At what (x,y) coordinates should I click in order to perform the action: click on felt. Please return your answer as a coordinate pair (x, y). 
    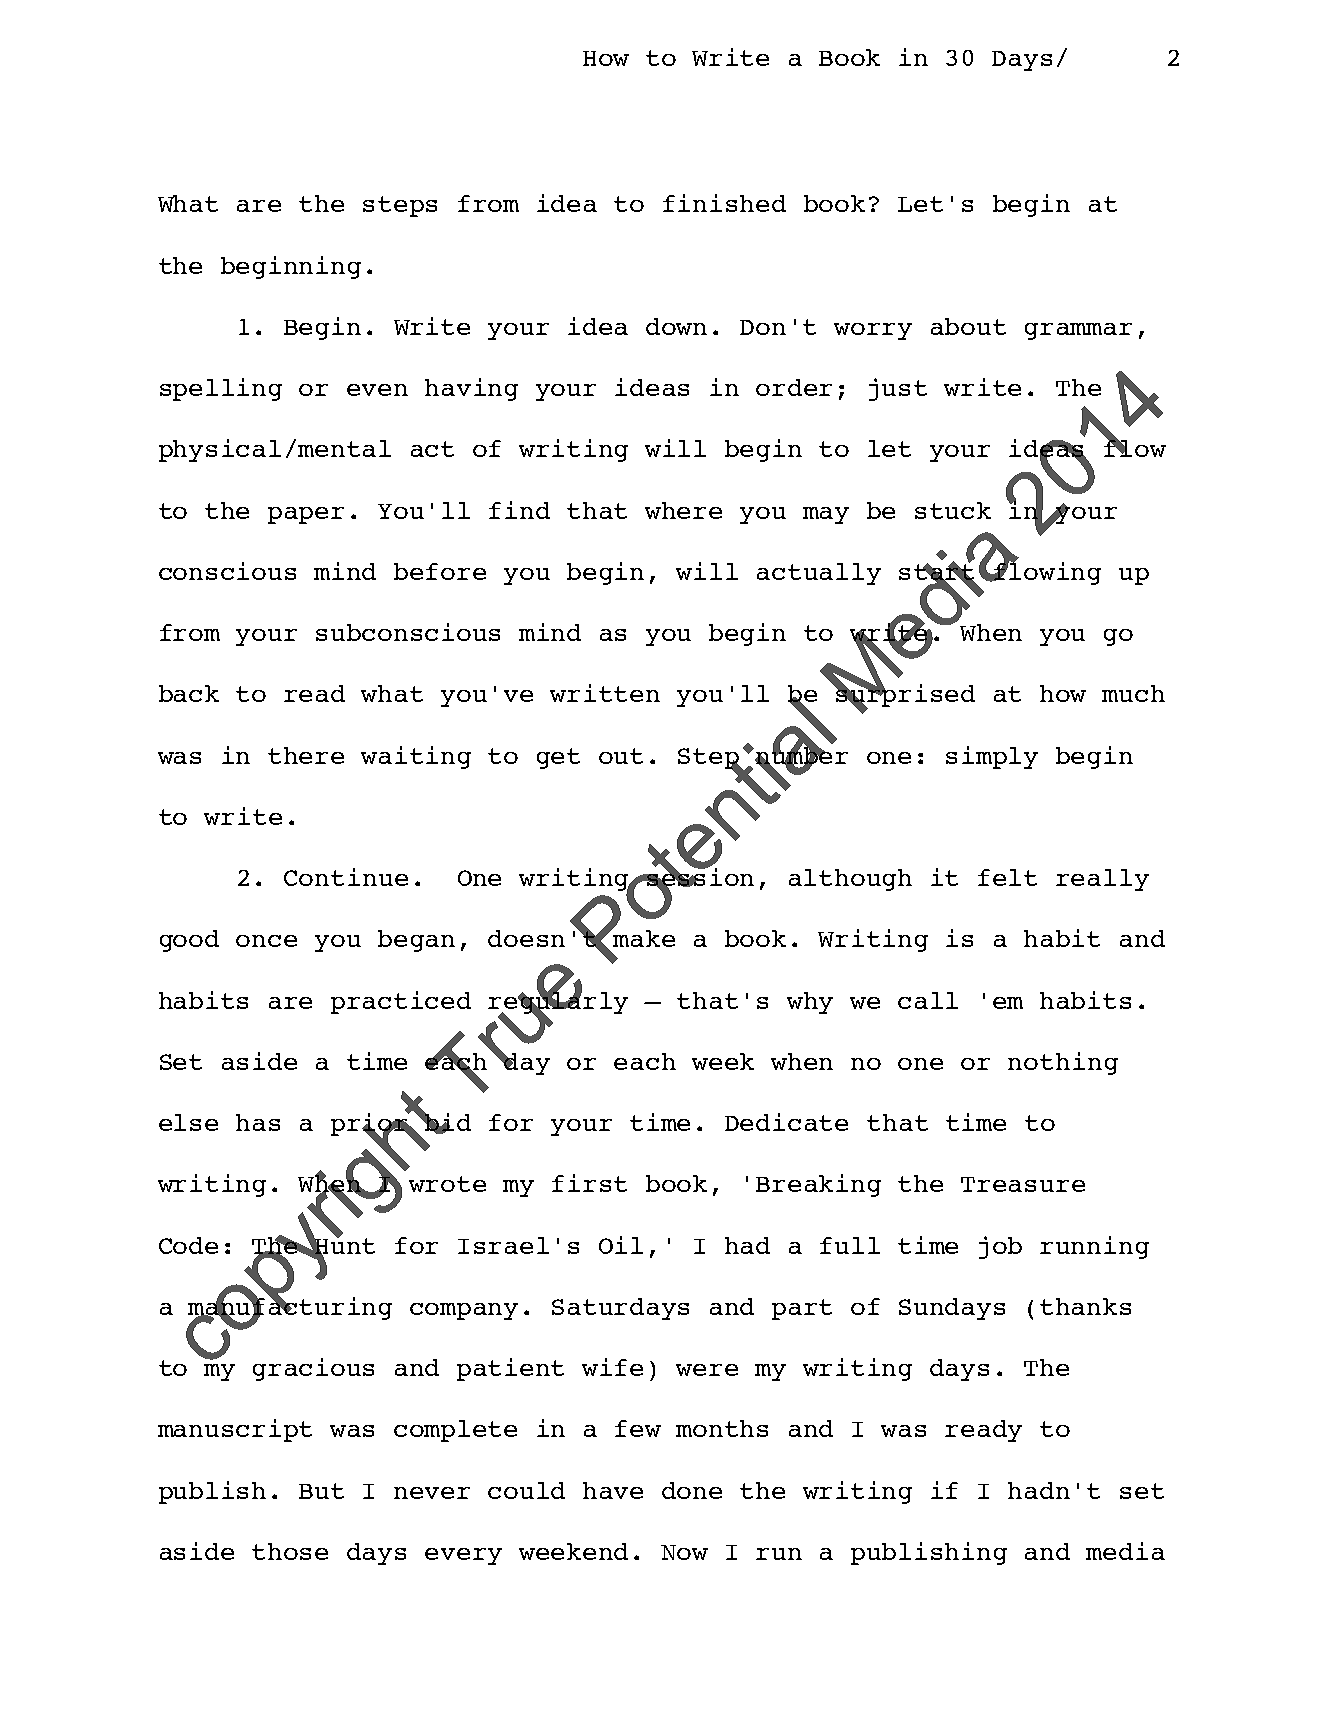
    Looking at the image, I should click on (1007, 877).
